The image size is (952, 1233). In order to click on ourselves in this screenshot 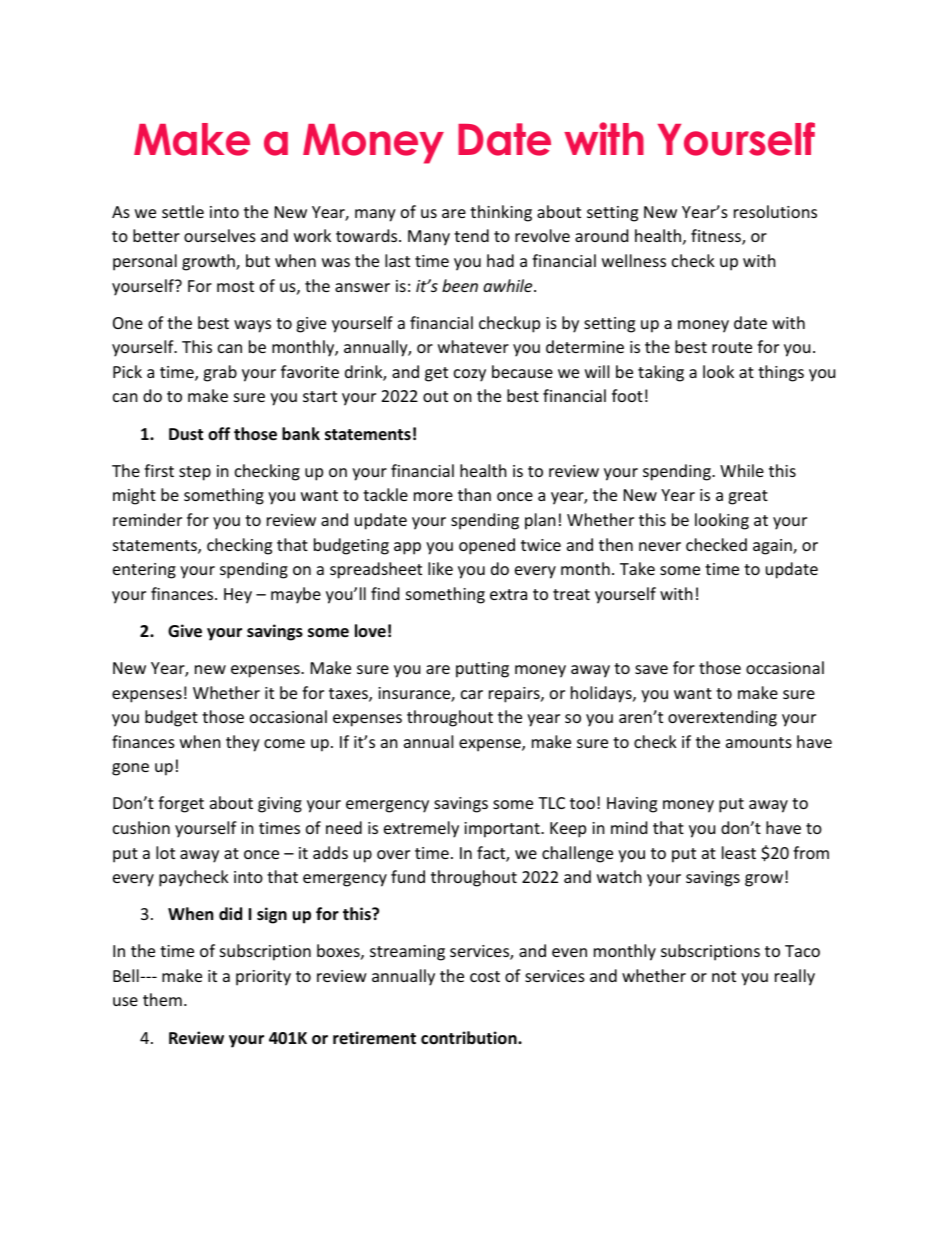, I will do `click(220, 235)`.
